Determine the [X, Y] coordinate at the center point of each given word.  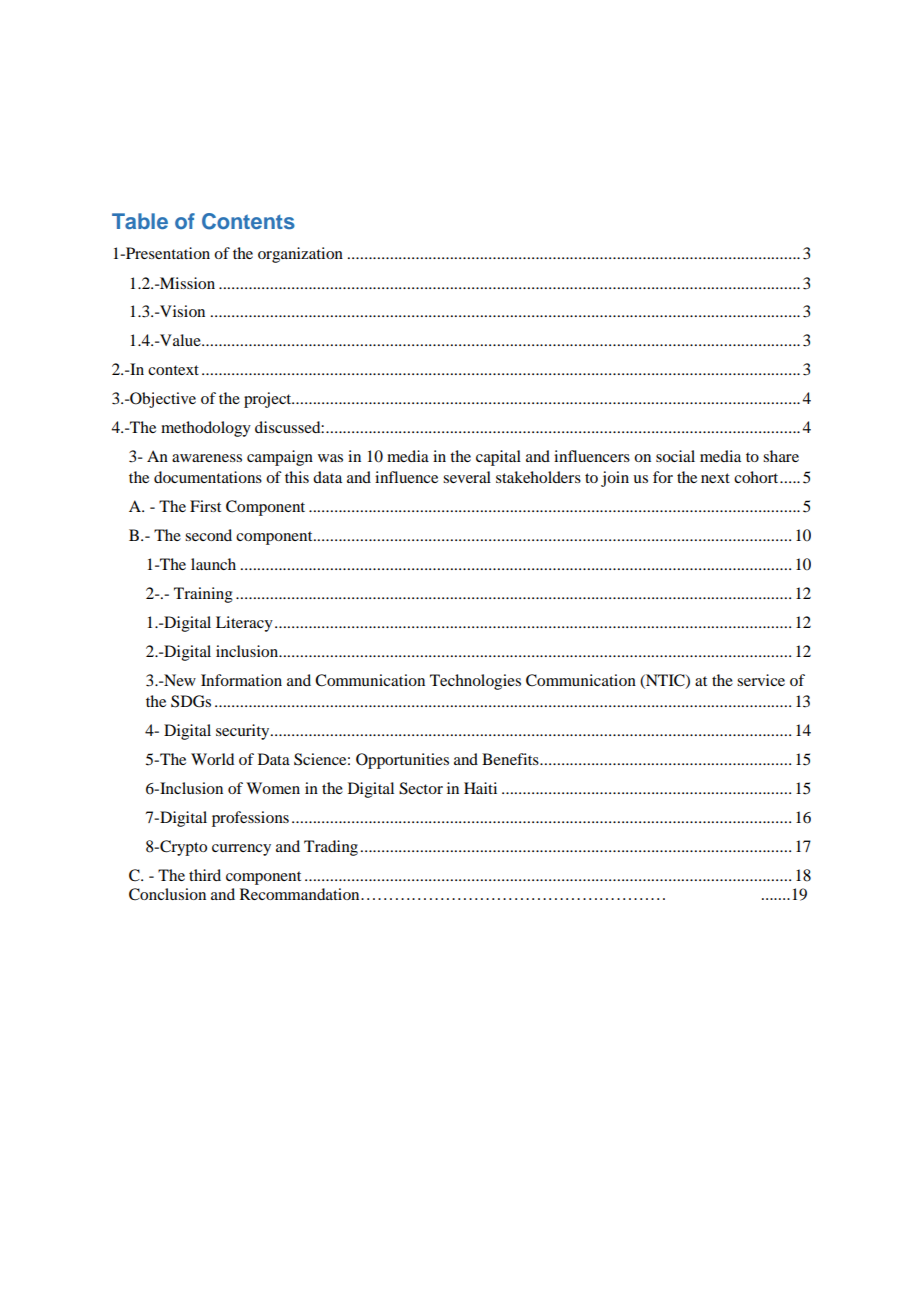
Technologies [475, 682]
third [205, 875]
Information [241, 680]
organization [300, 255]
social [675, 456]
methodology [206, 429]
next [715, 478]
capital [498, 458]
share [781, 456]
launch [213, 564]
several [467, 477]
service [761, 680]
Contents [248, 221]
